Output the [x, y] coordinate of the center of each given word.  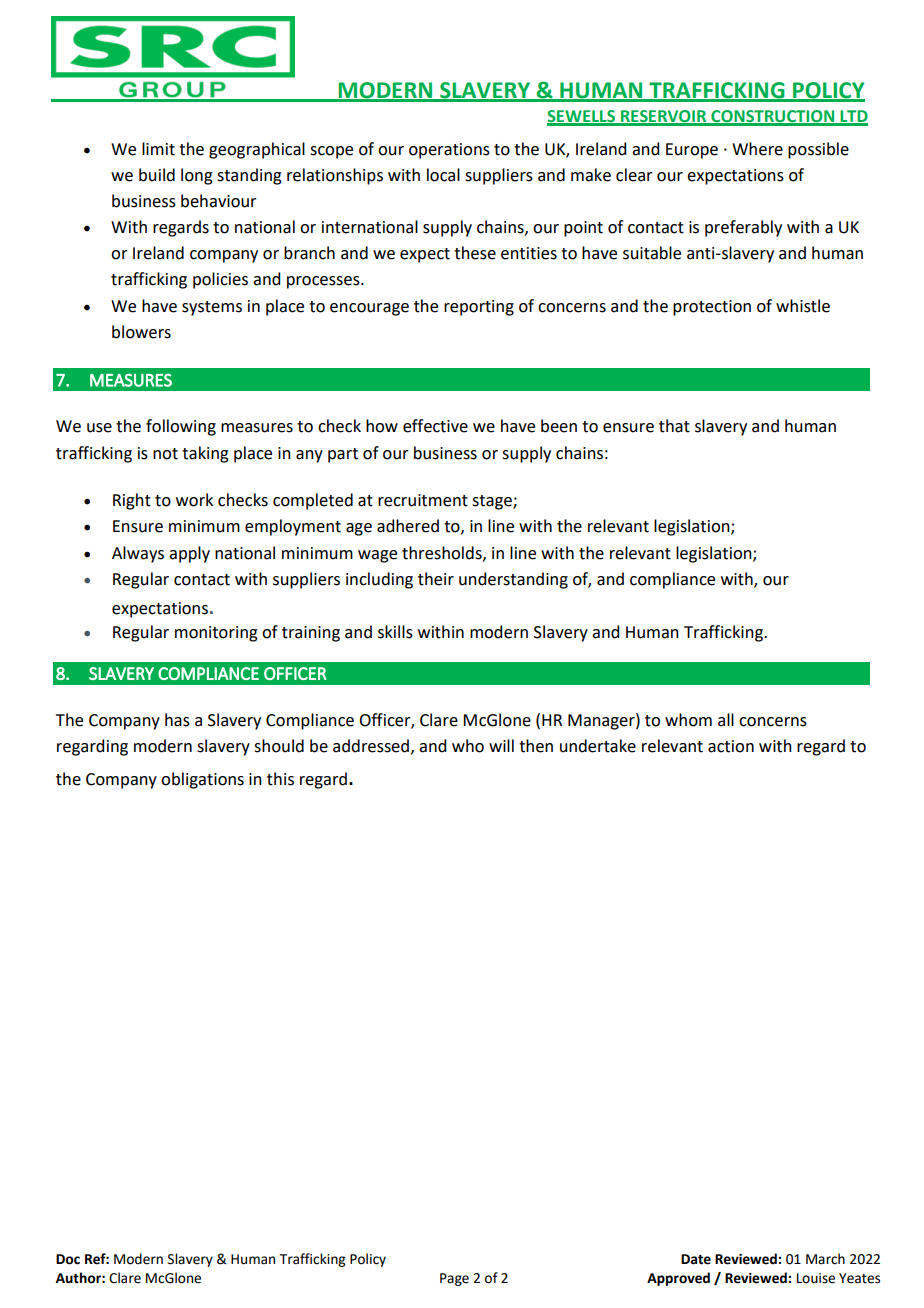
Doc [68, 1259]
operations [449, 151]
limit [158, 149]
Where [757, 149]
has [177, 720]
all [726, 720]
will [501, 745]
